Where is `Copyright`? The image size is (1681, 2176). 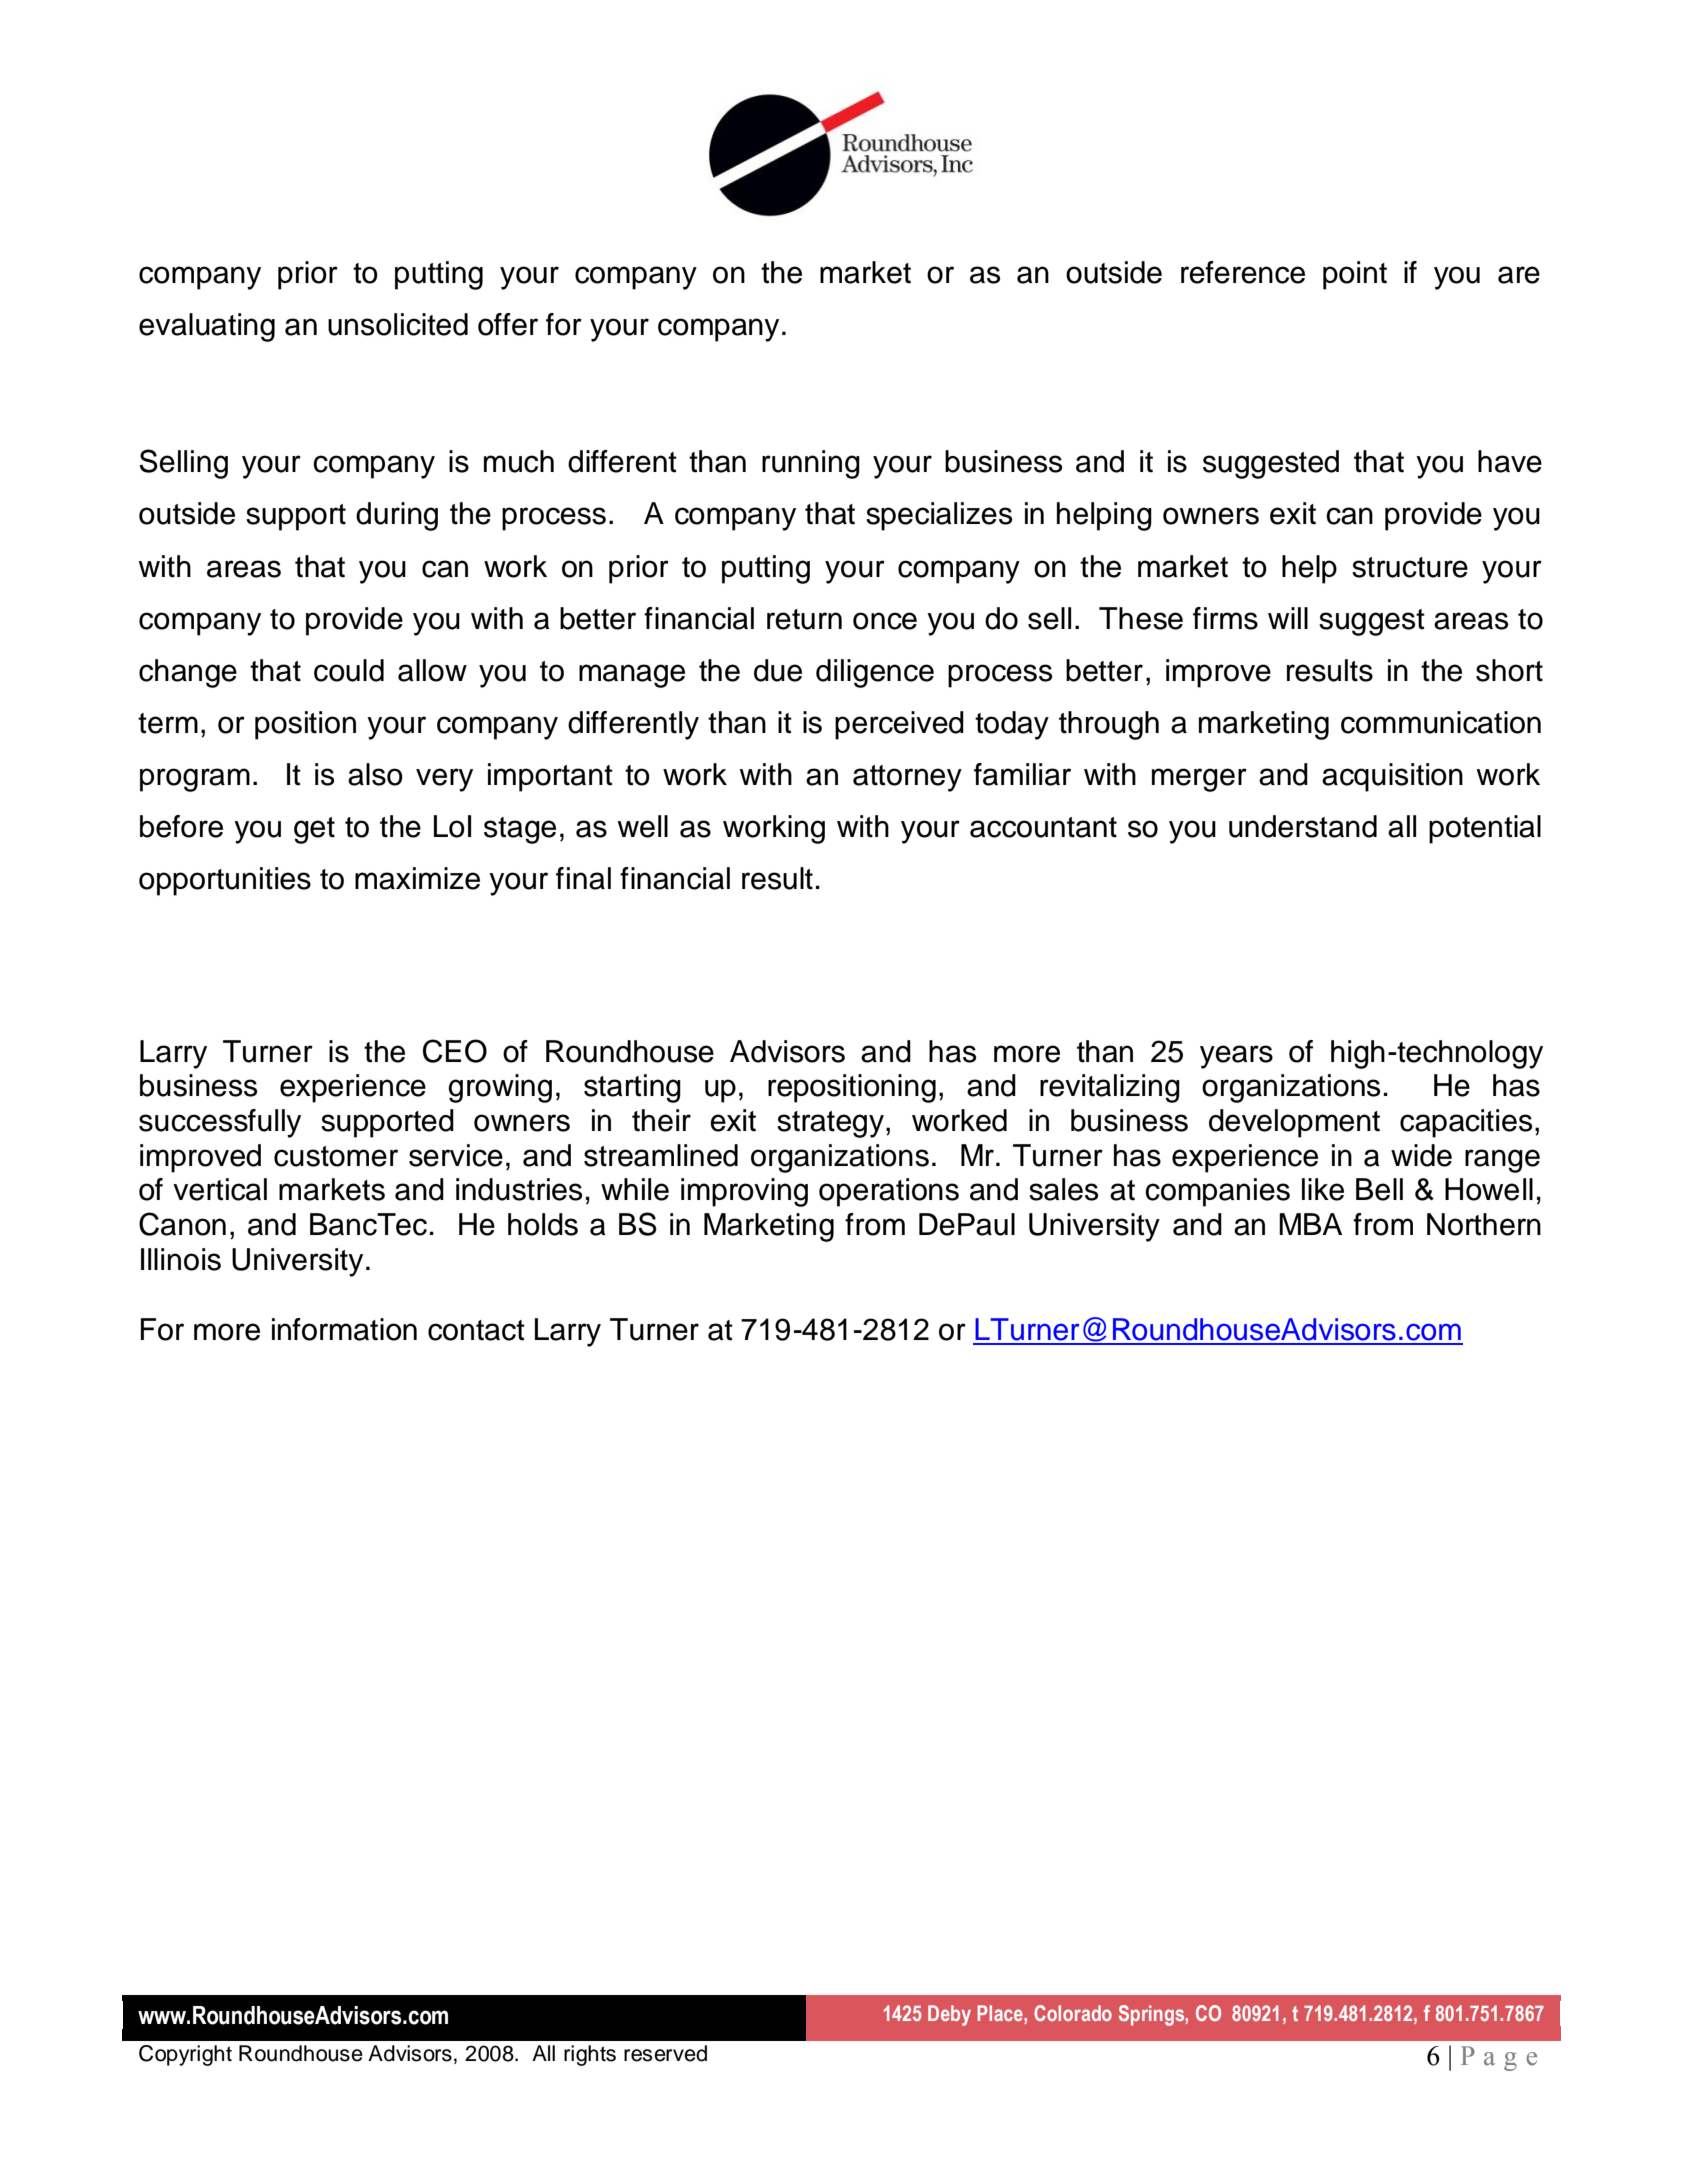
Copyright is located at coordinates (185, 2055).
